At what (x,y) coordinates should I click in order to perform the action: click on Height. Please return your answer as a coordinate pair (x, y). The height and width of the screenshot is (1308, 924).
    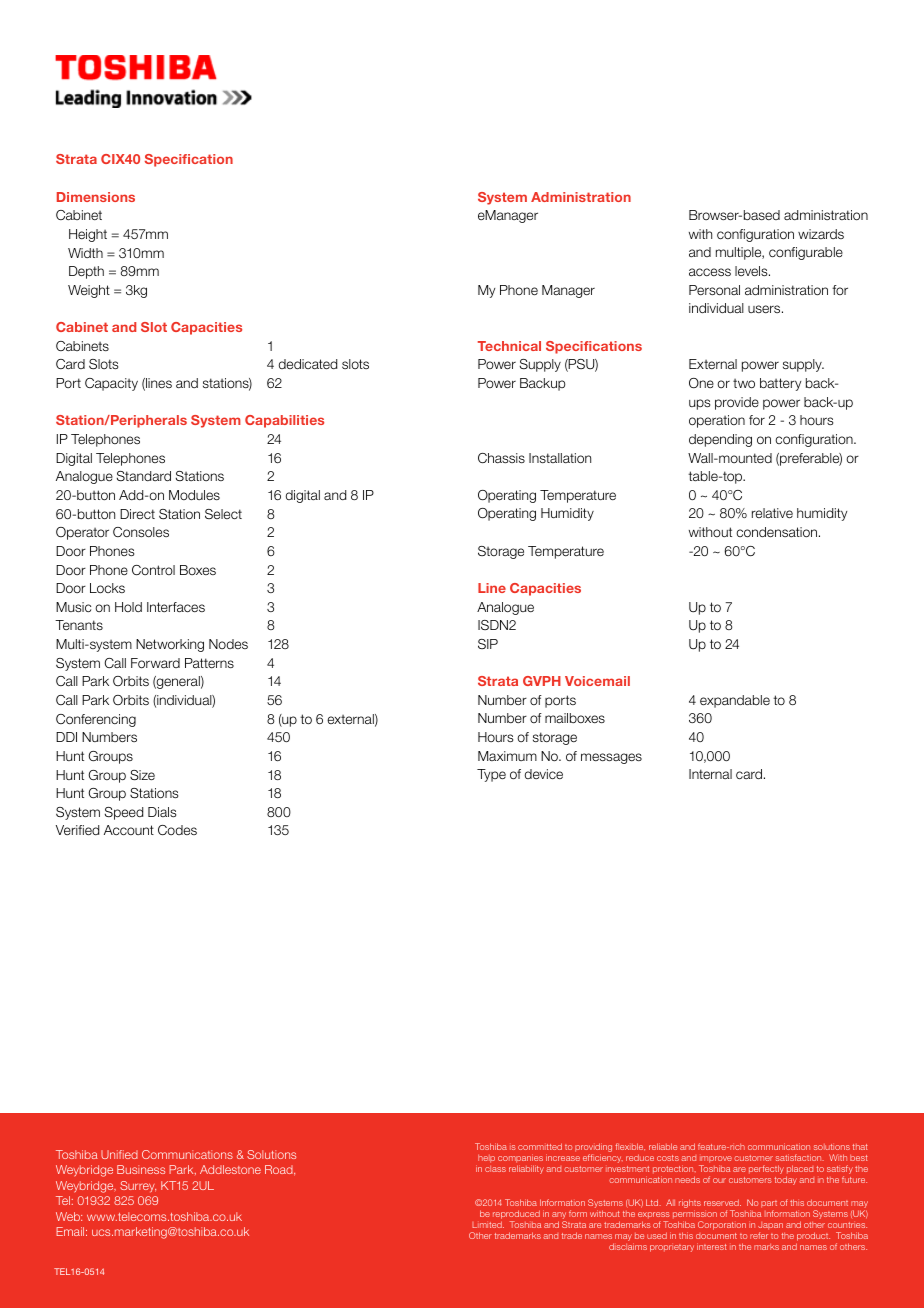
    Looking at the image, I should click on (88, 235).
